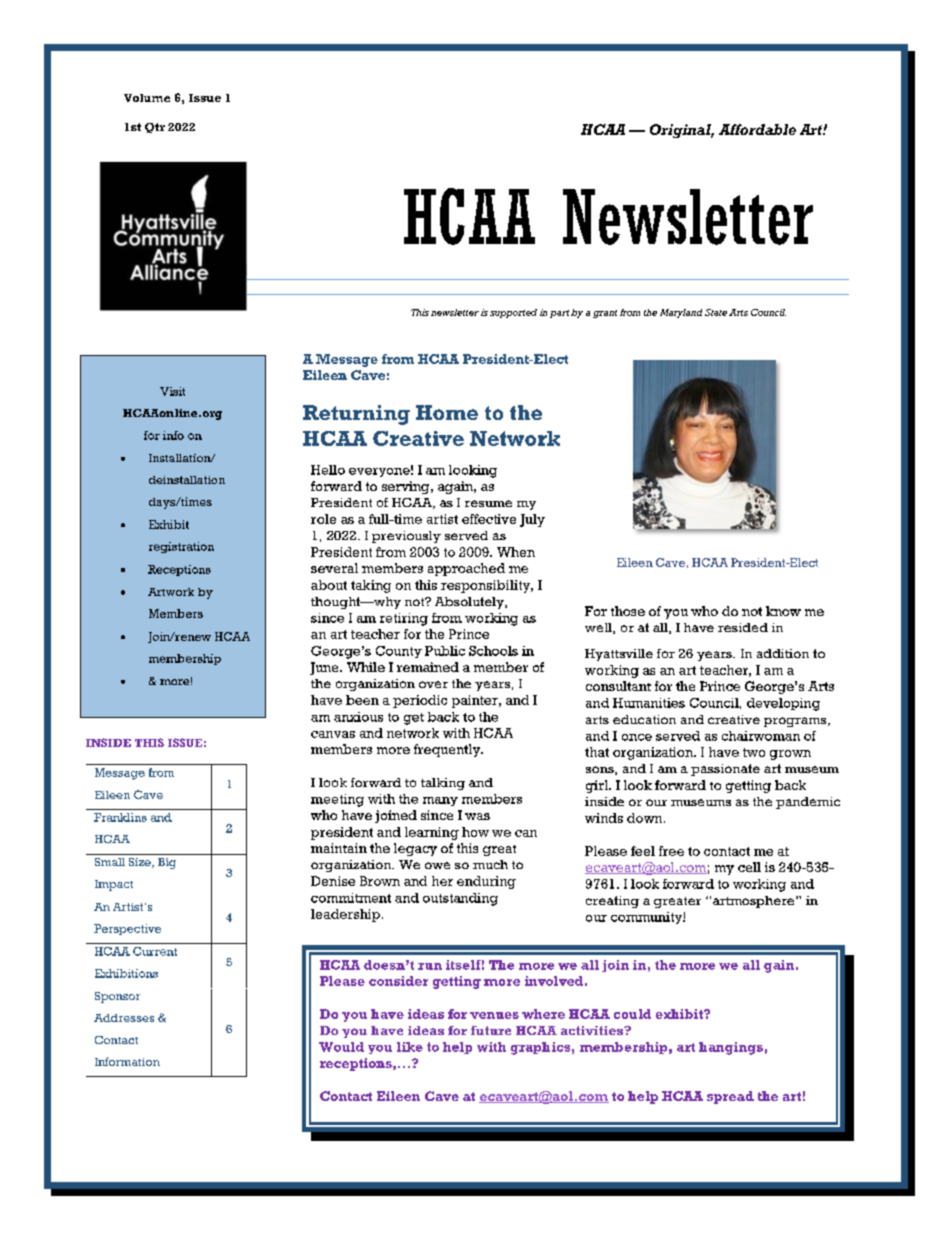  Describe the element at coordinates (757, 129) in the page. I see `Affordable` at that location.
